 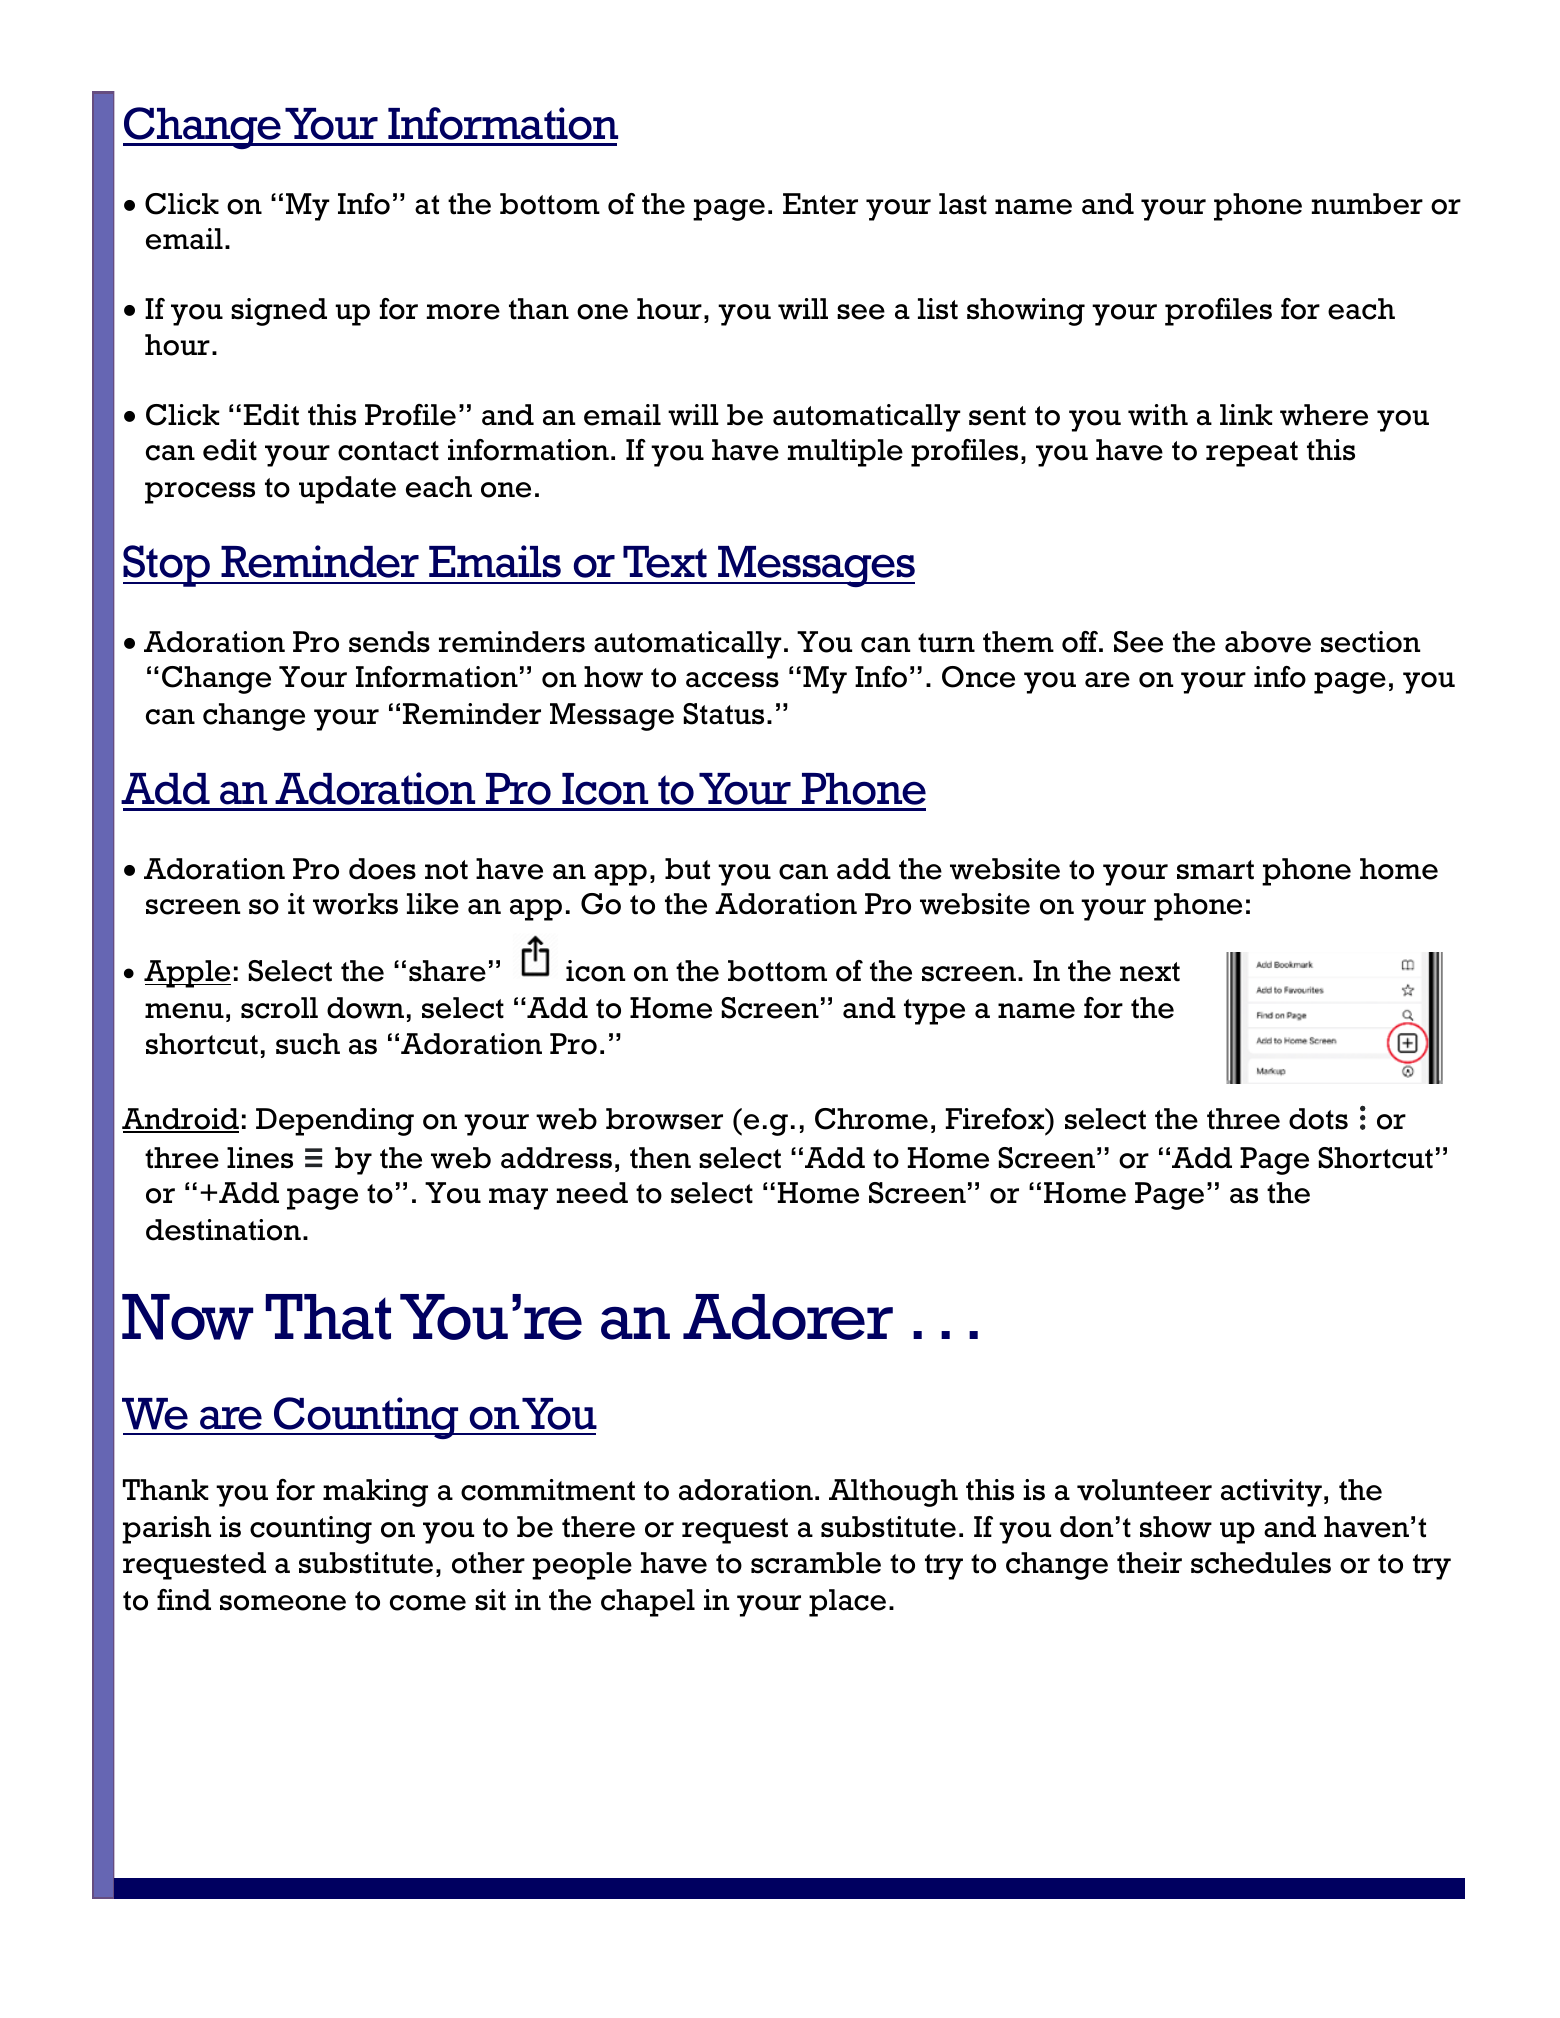 I want to click on scramble, so click(x=816, y=1563).
